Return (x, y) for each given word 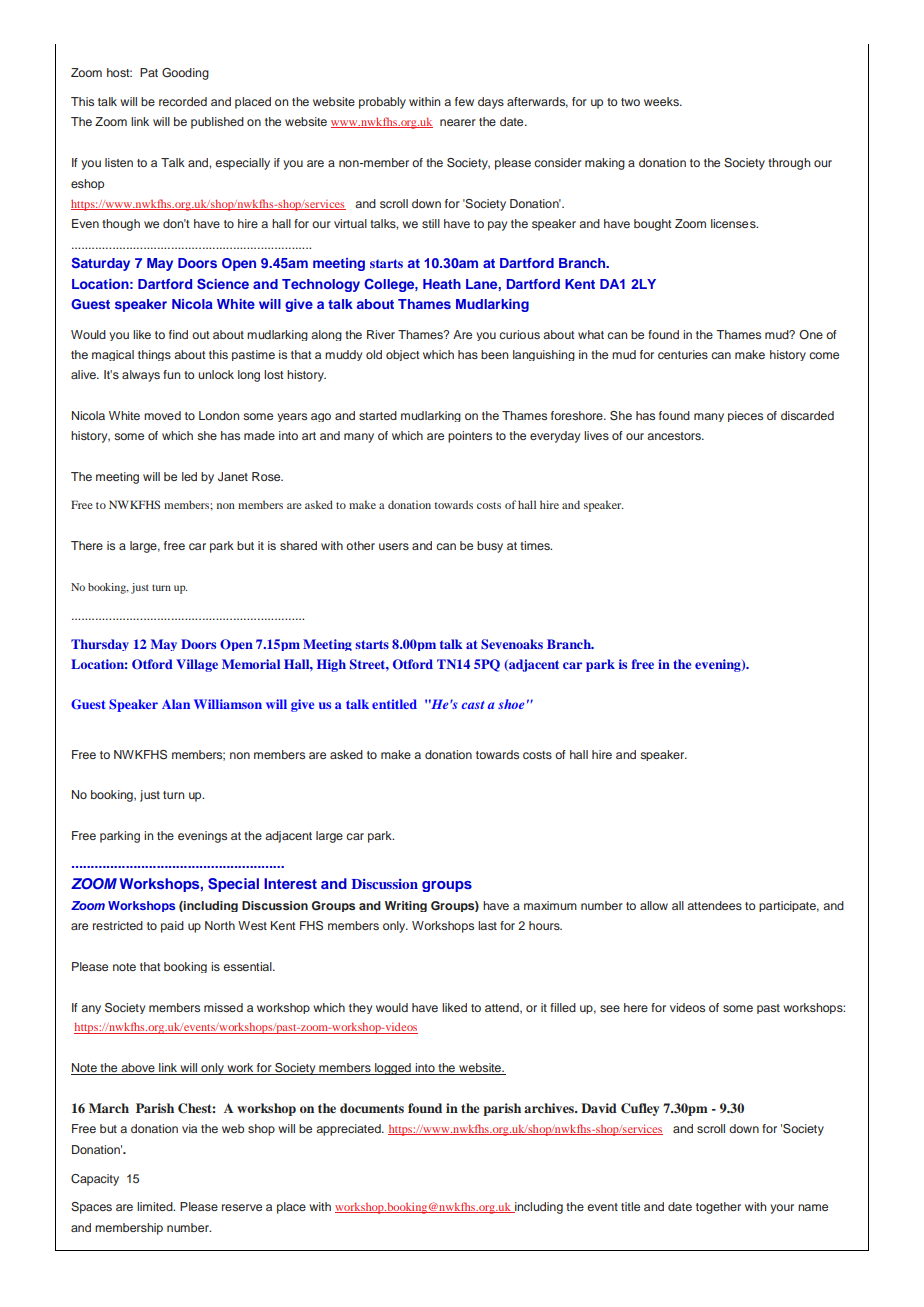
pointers (470, 437)
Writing (406, 906)
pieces (745, 416)
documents (372, 1108)
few (464, 101)
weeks (662, 101)
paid (172, 927)
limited (156, 1206)
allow (654, 905)
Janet (233, 477)
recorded (183, 101)
